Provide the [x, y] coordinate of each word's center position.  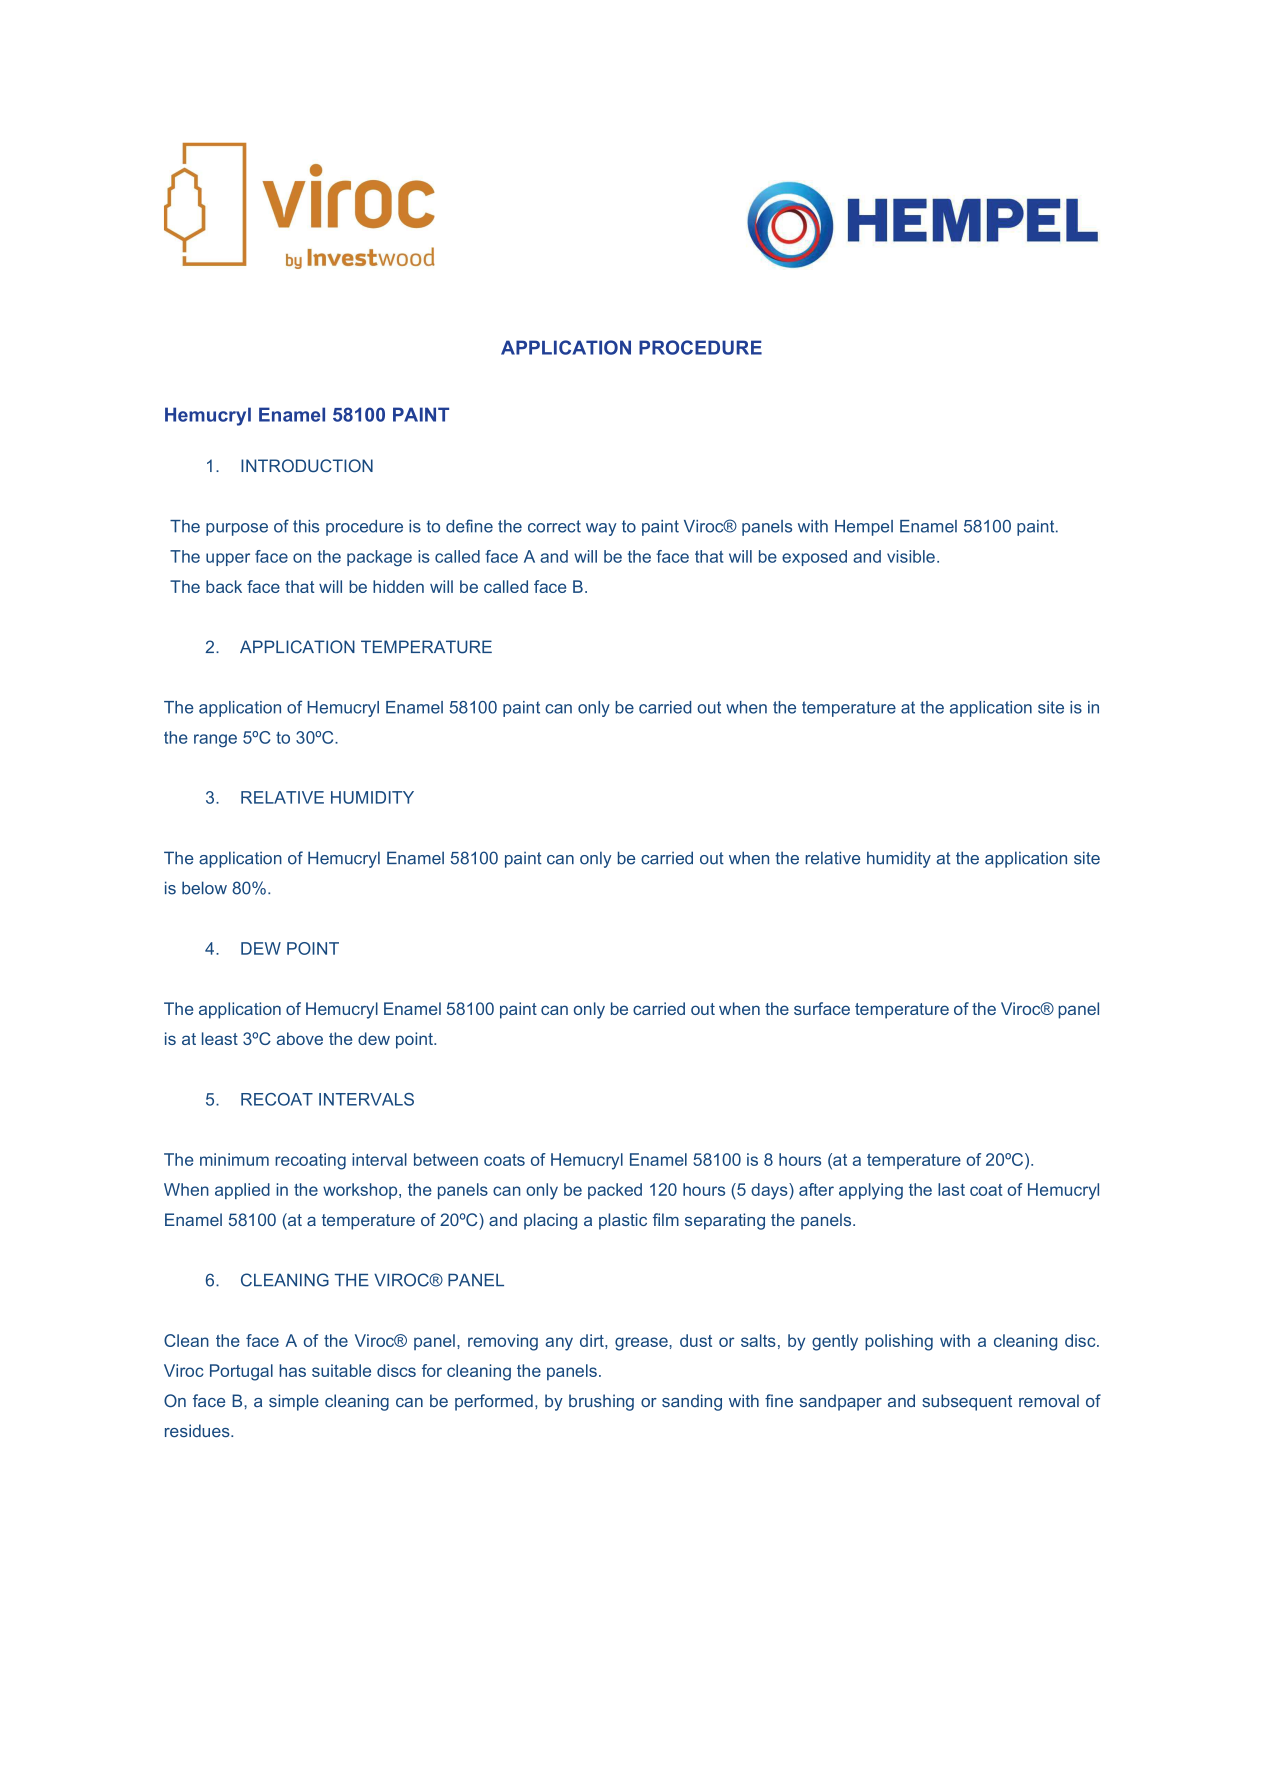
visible [911, 556]
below [204, 888]
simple [294, 1402]
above [300, 1038]
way [601, 529]
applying [871, 1191]
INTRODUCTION [307, 465]
